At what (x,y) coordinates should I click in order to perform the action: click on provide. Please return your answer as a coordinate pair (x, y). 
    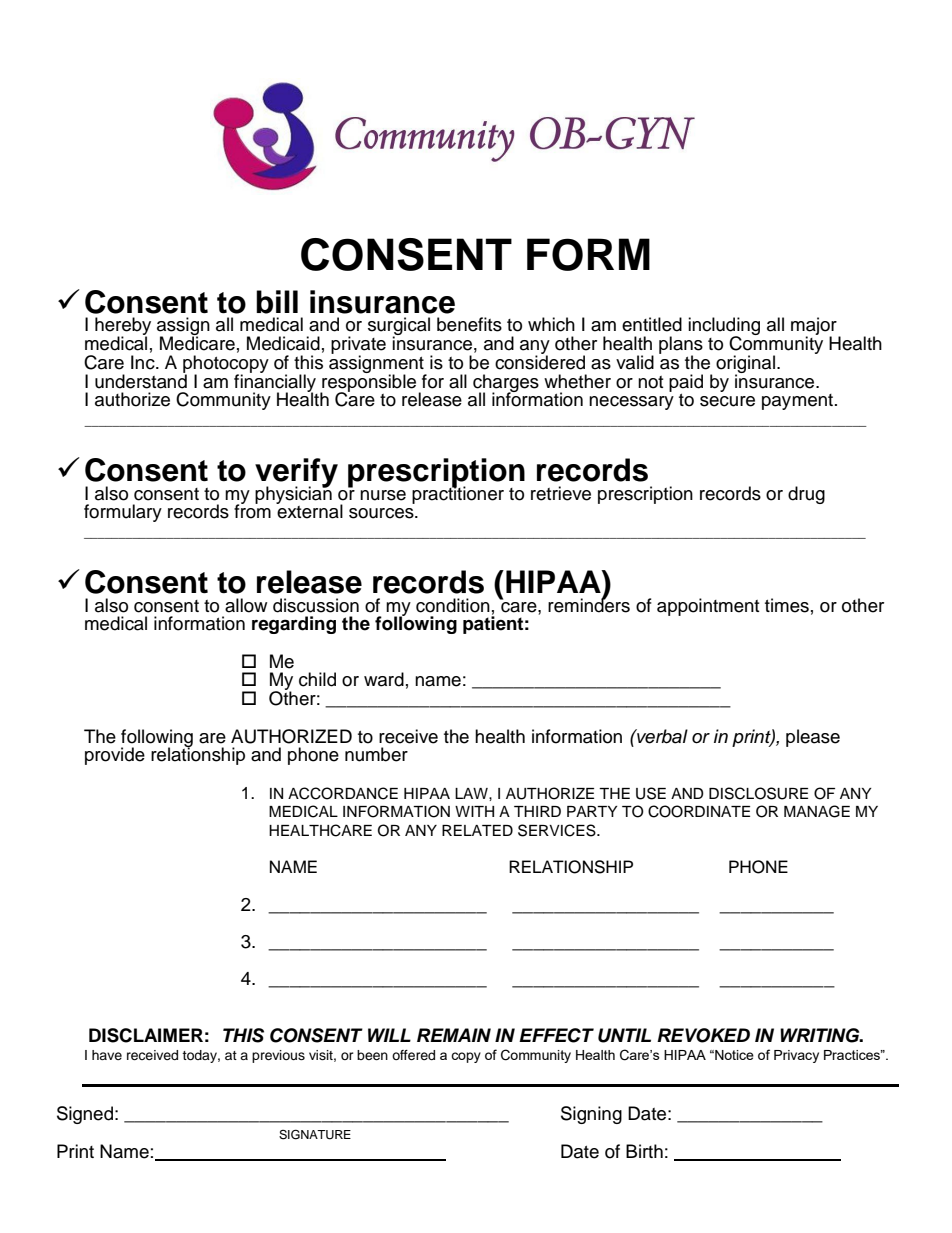
    Looking at the image, I should click on (115, 756).
